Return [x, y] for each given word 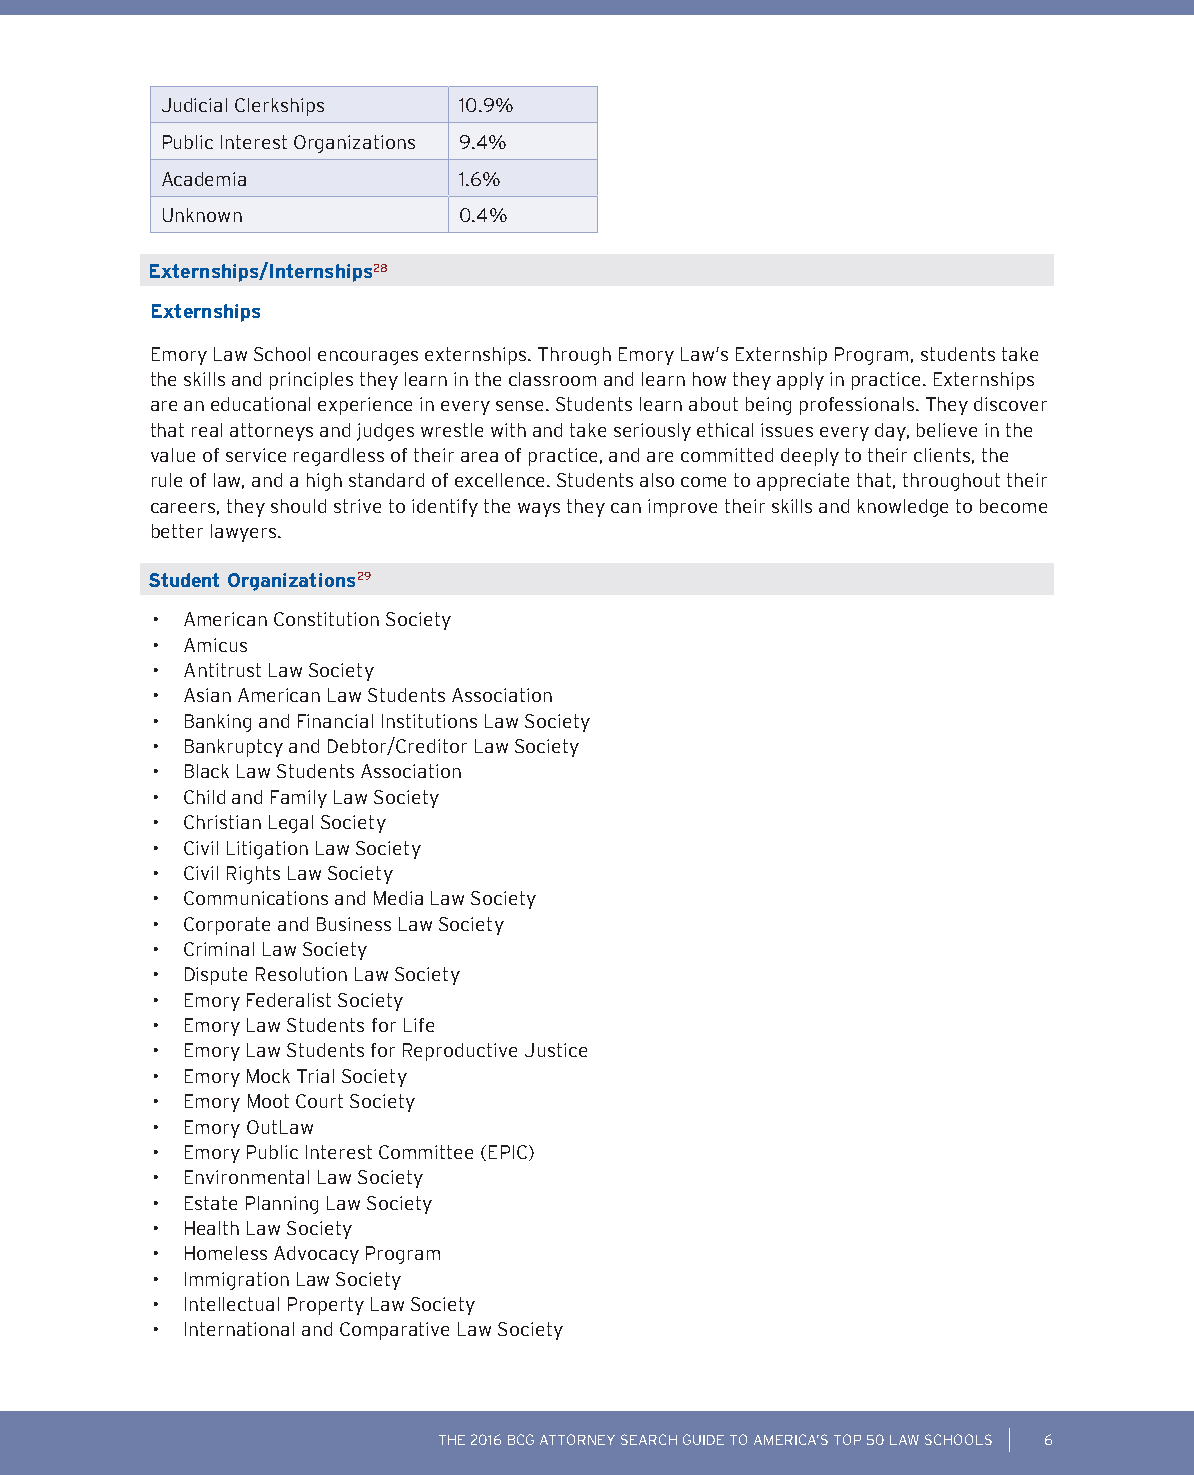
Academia [204, 179]
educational [260, 404]
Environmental [247, 1177]
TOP [847, 1439]
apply [800, 381]
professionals [858, 406]
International [239, 1329]
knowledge [903, 508]
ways [539, 510]
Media [398, 898]
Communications [256, 898]
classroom [552, 379]
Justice [556, 1050]
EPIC [509, 1153]
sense [521, 406]
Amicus [215, 645]
